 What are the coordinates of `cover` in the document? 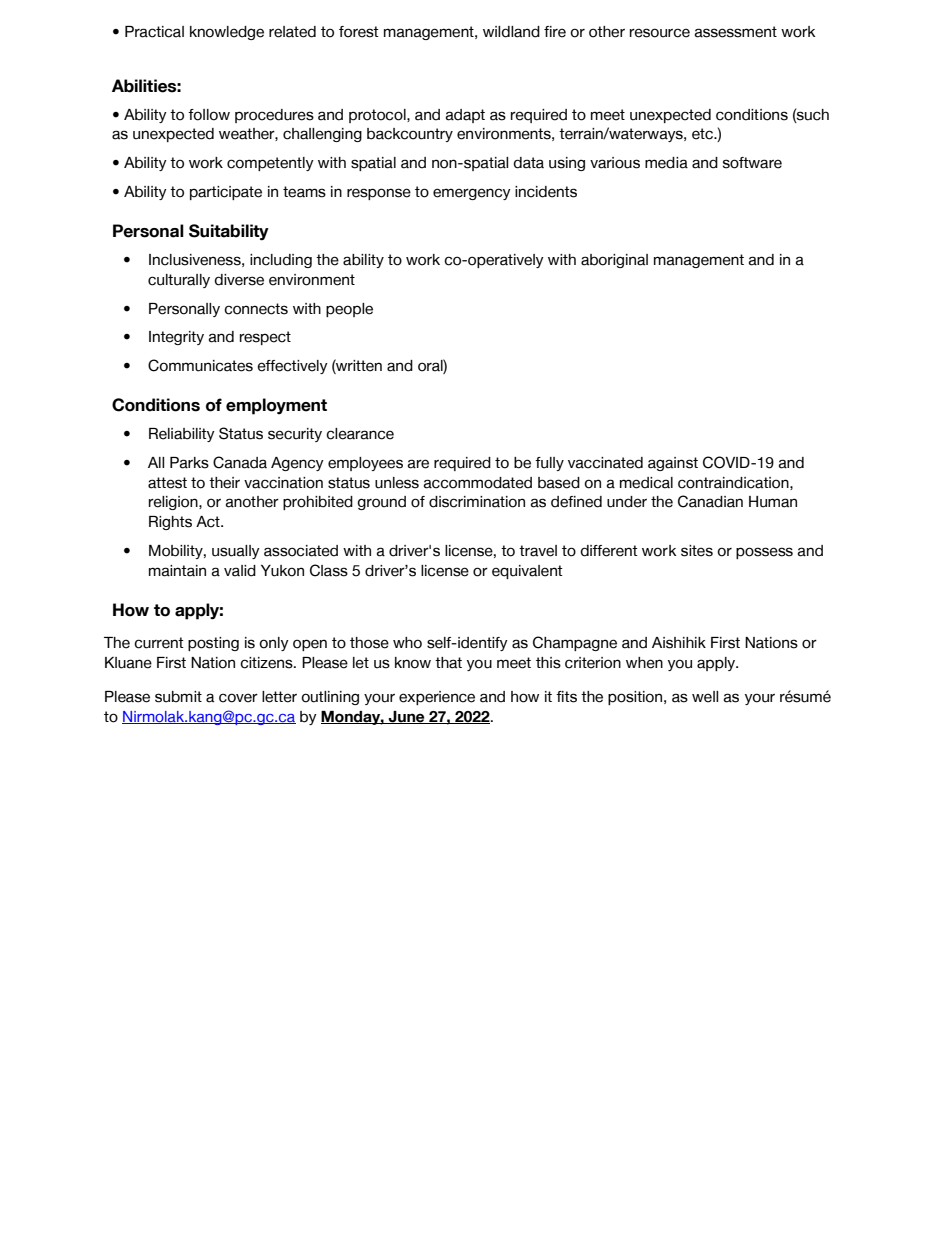 It's located at (238, 698).
